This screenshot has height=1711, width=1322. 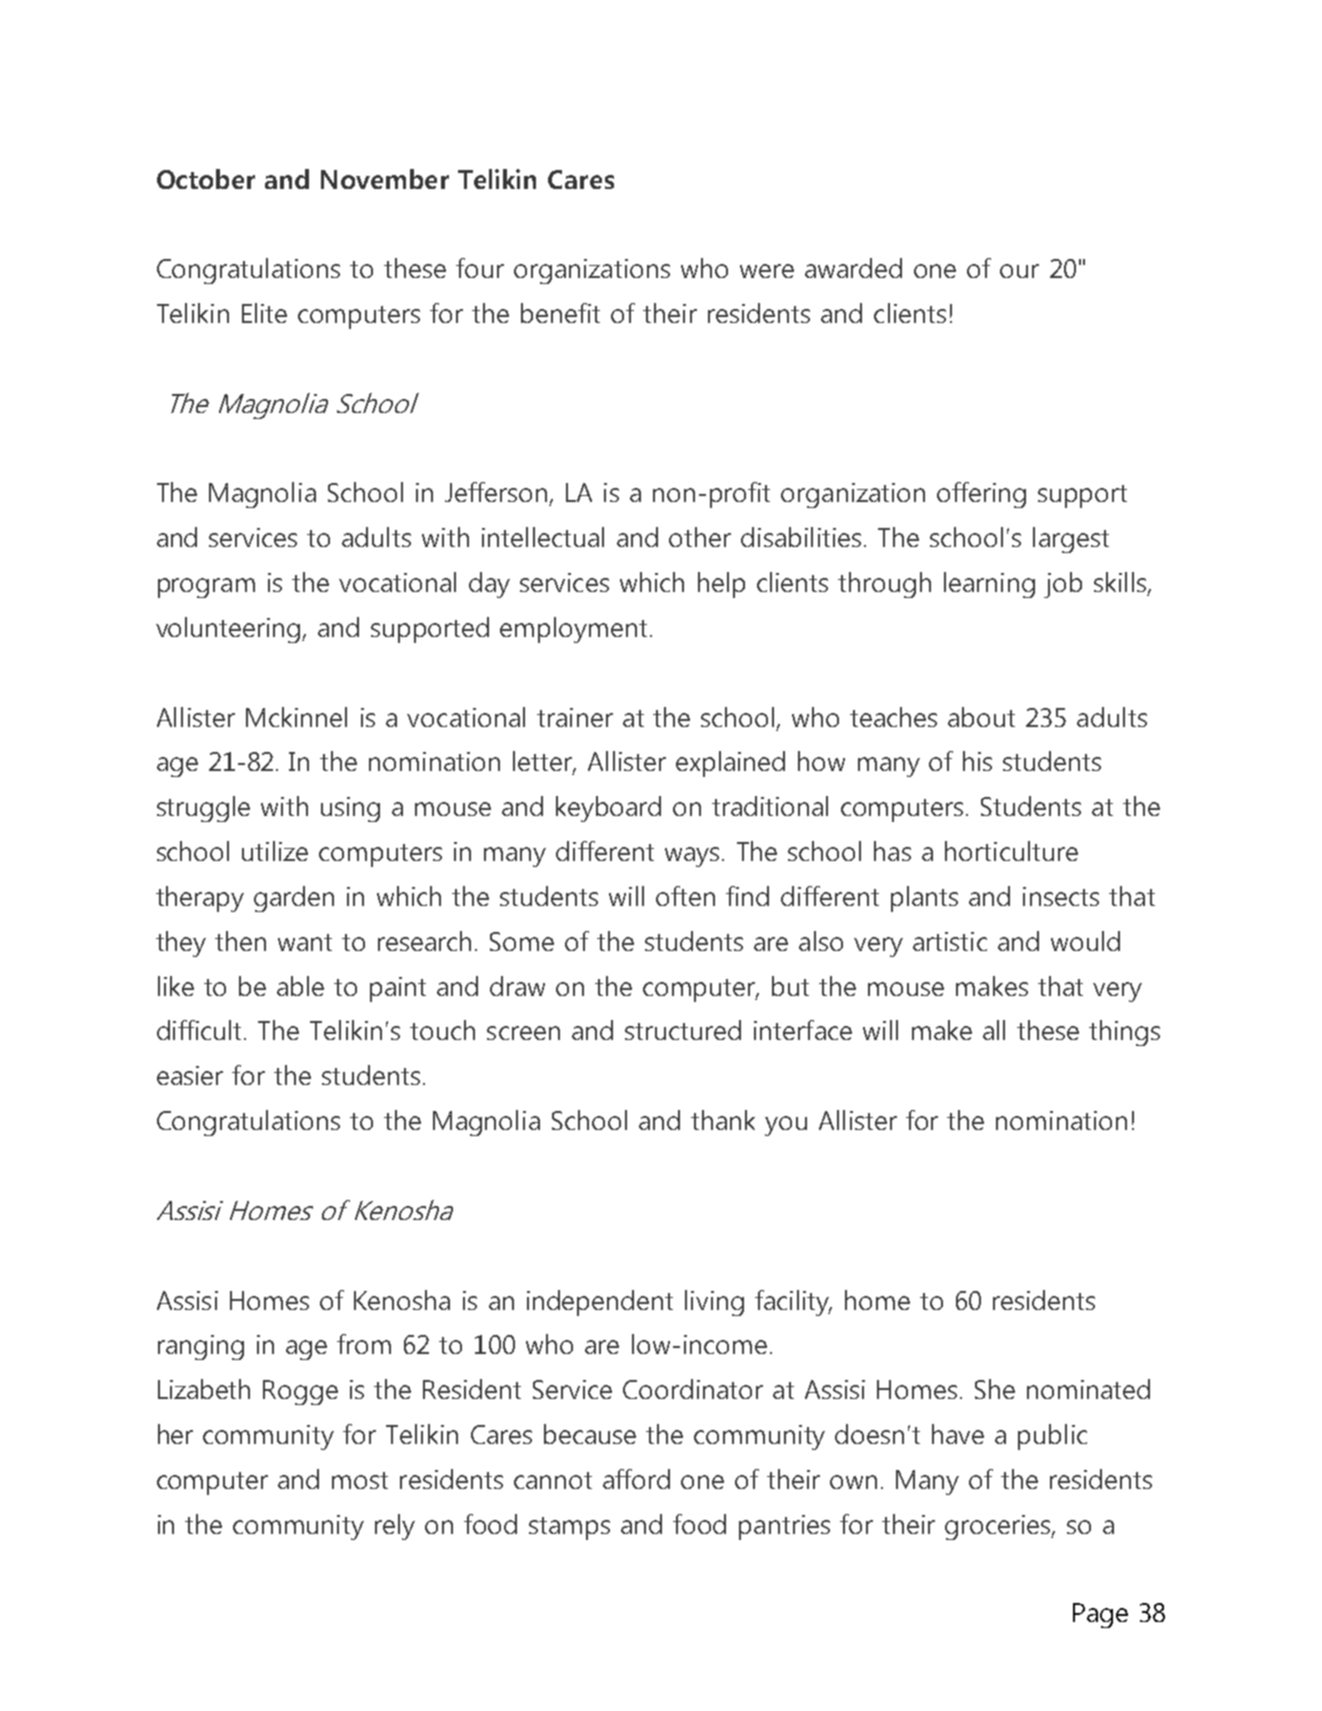 I want to click on rely, so click(x=395, y=1527).
